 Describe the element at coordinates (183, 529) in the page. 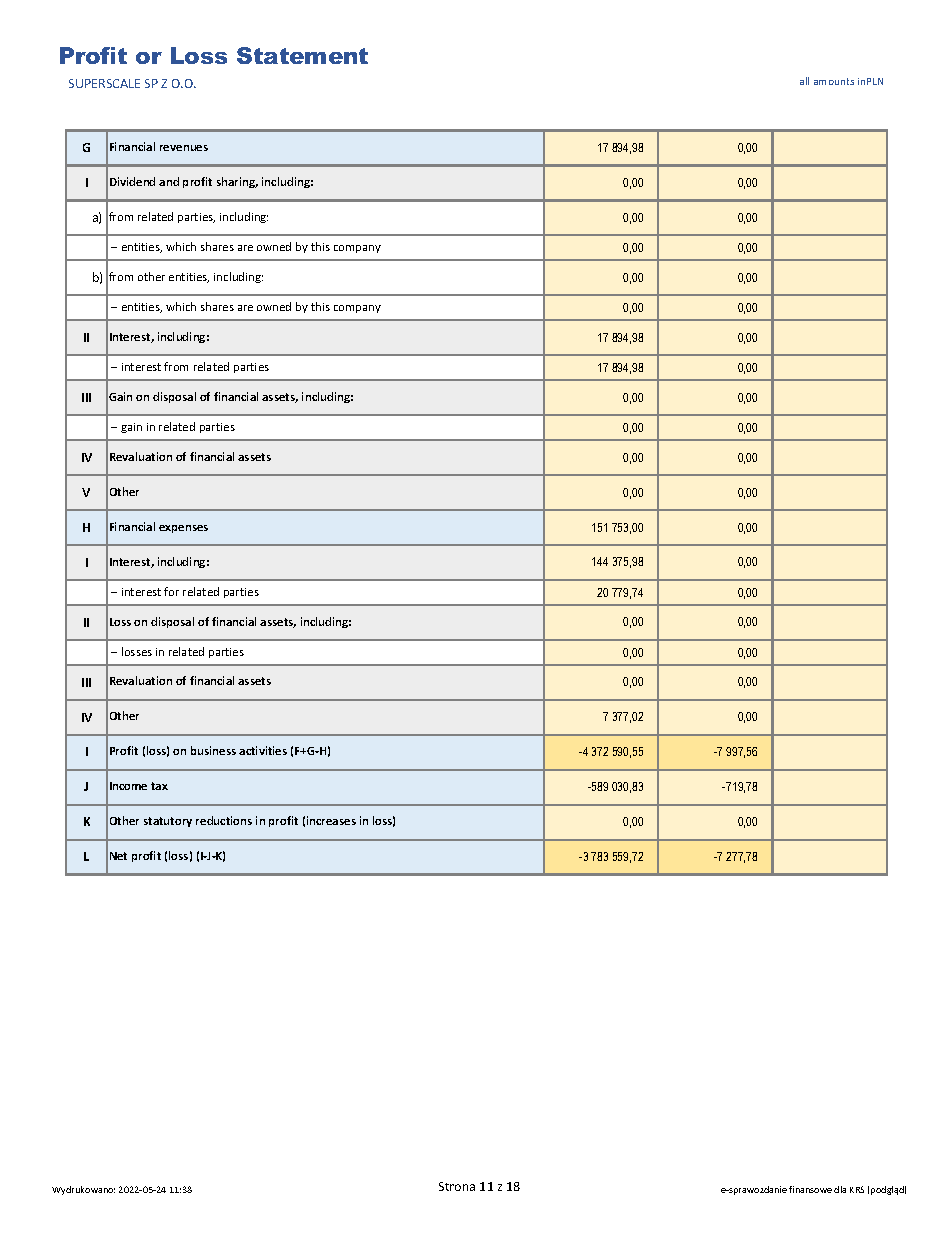

I see `expenses` at that location.
